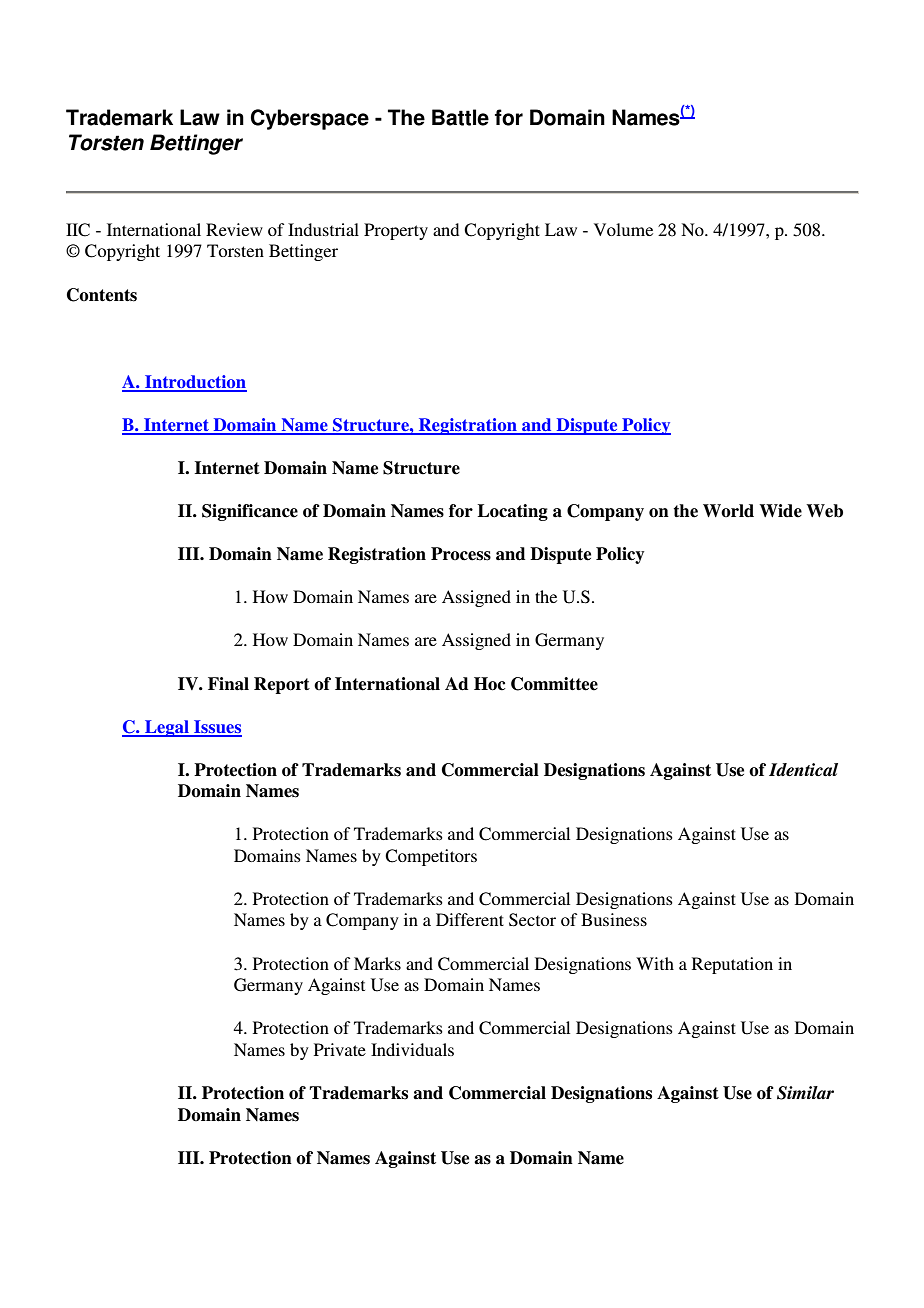  Describe the element at coordinates (803, 770) in the image. I see `Identical` at that location.
